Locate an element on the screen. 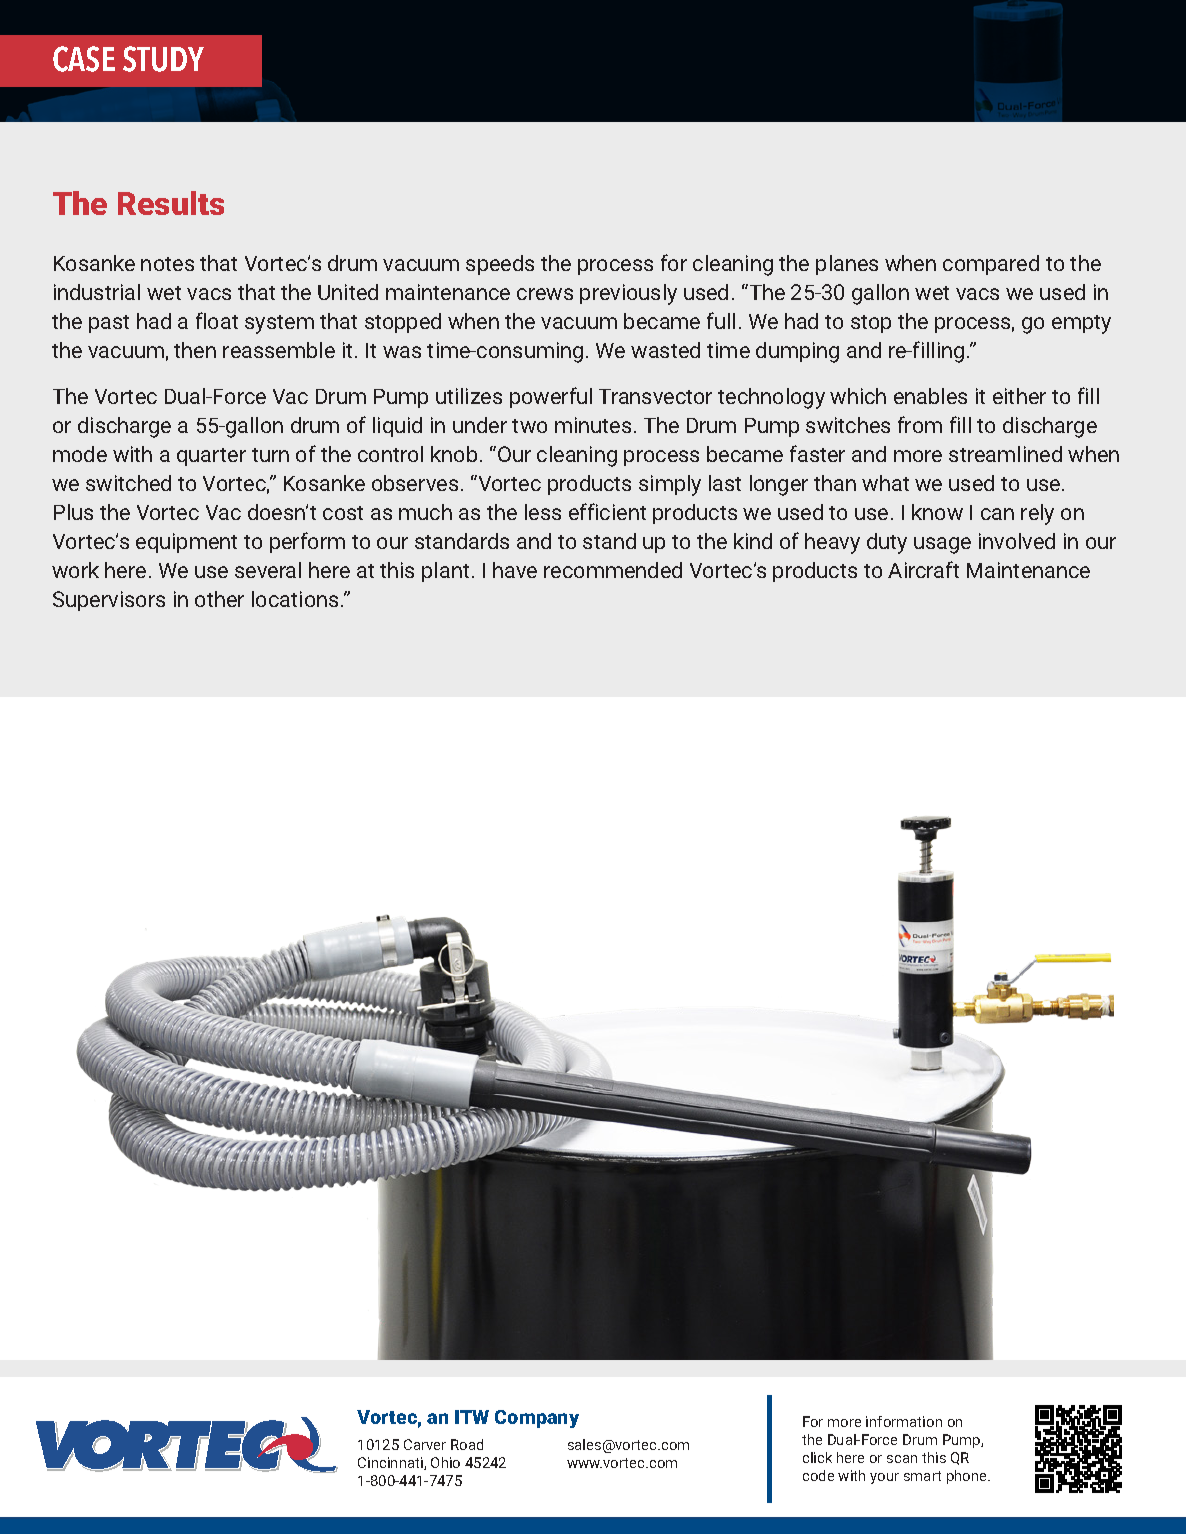 The width and height of the screenshot is (1186, 1534). speeds is located at coordinates (500, 265).
